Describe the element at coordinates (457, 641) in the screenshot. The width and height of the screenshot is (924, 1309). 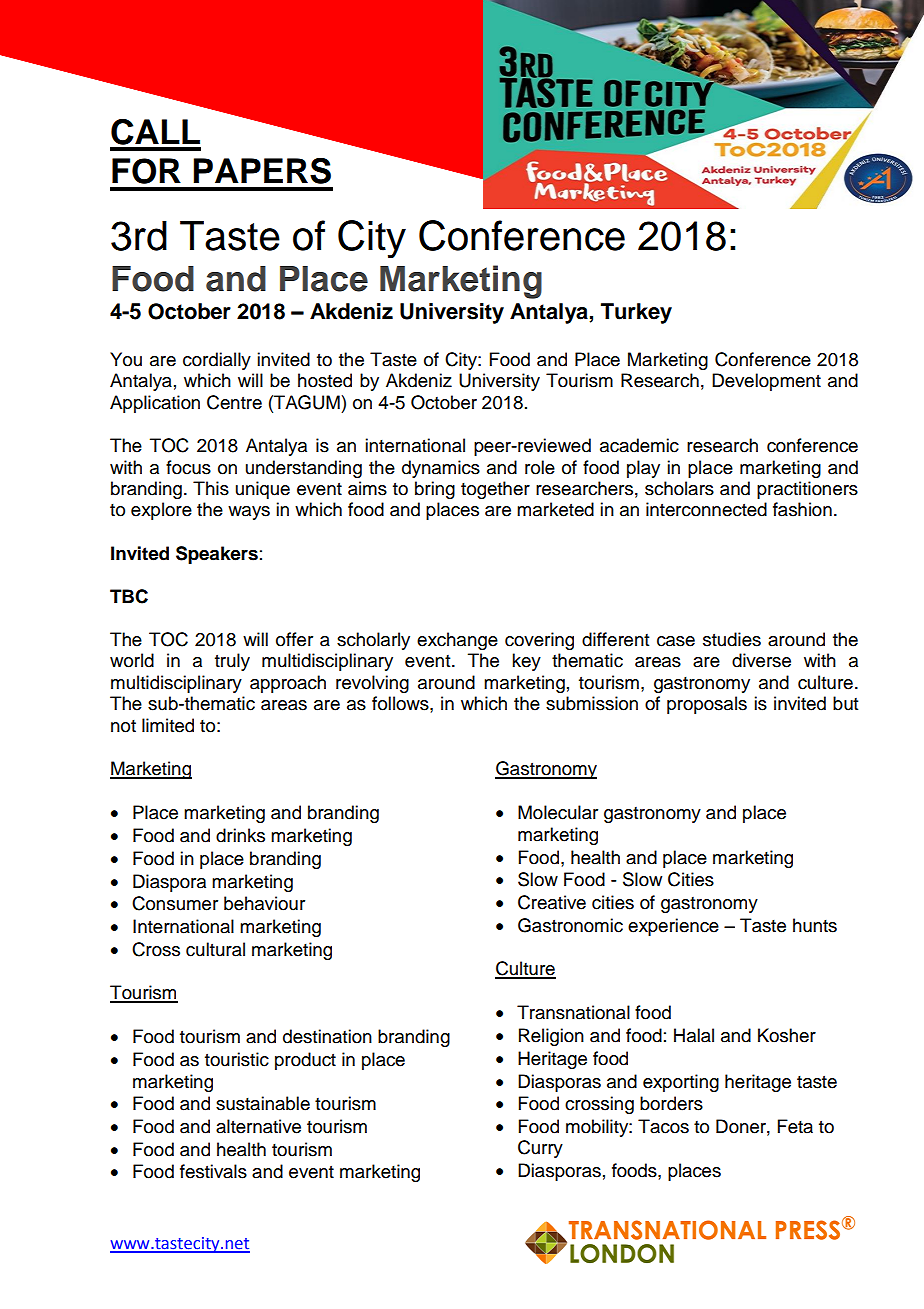
I see `exchange` at that location.
